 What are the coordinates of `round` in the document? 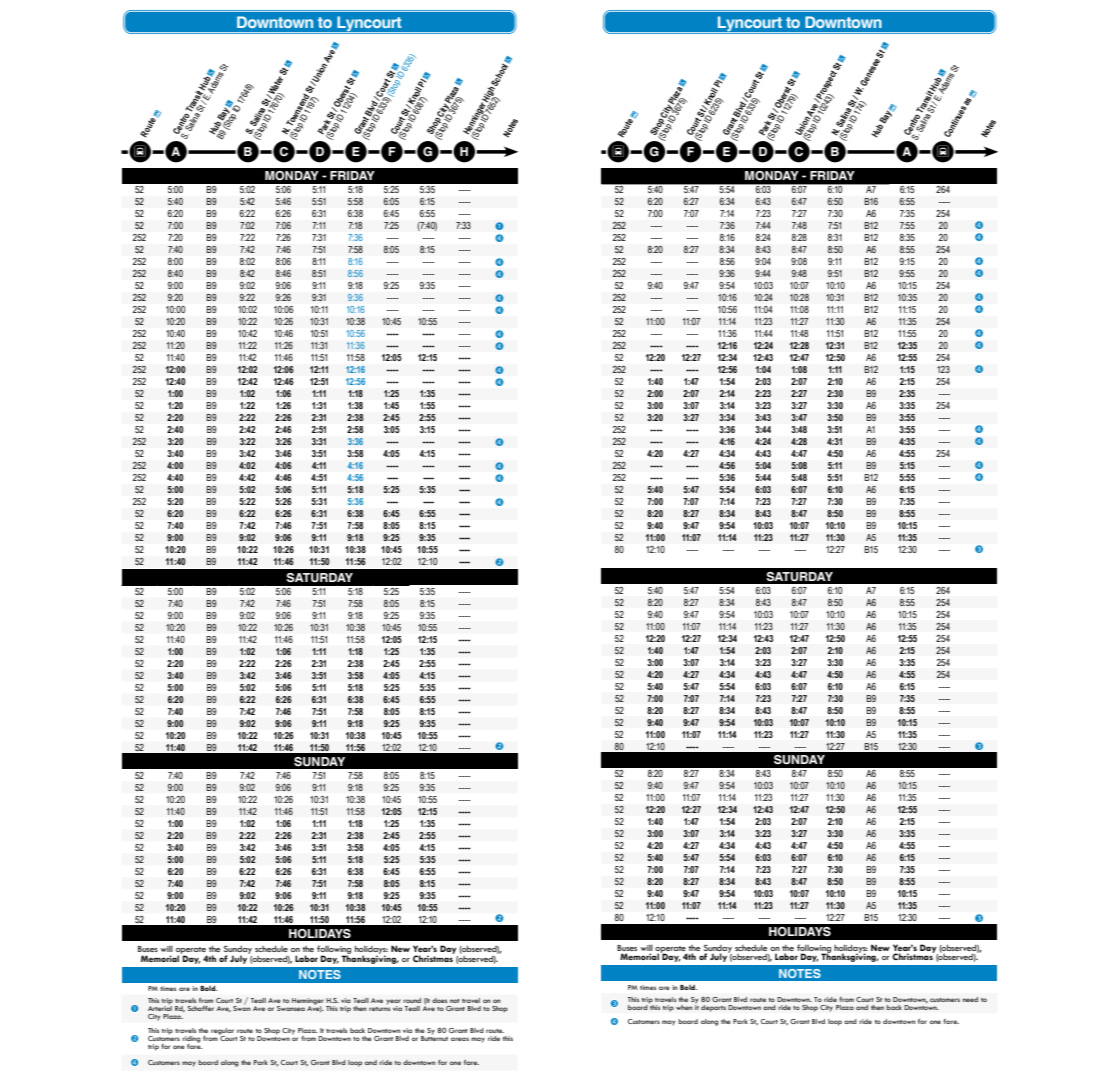 It's located at (412, 1000).
